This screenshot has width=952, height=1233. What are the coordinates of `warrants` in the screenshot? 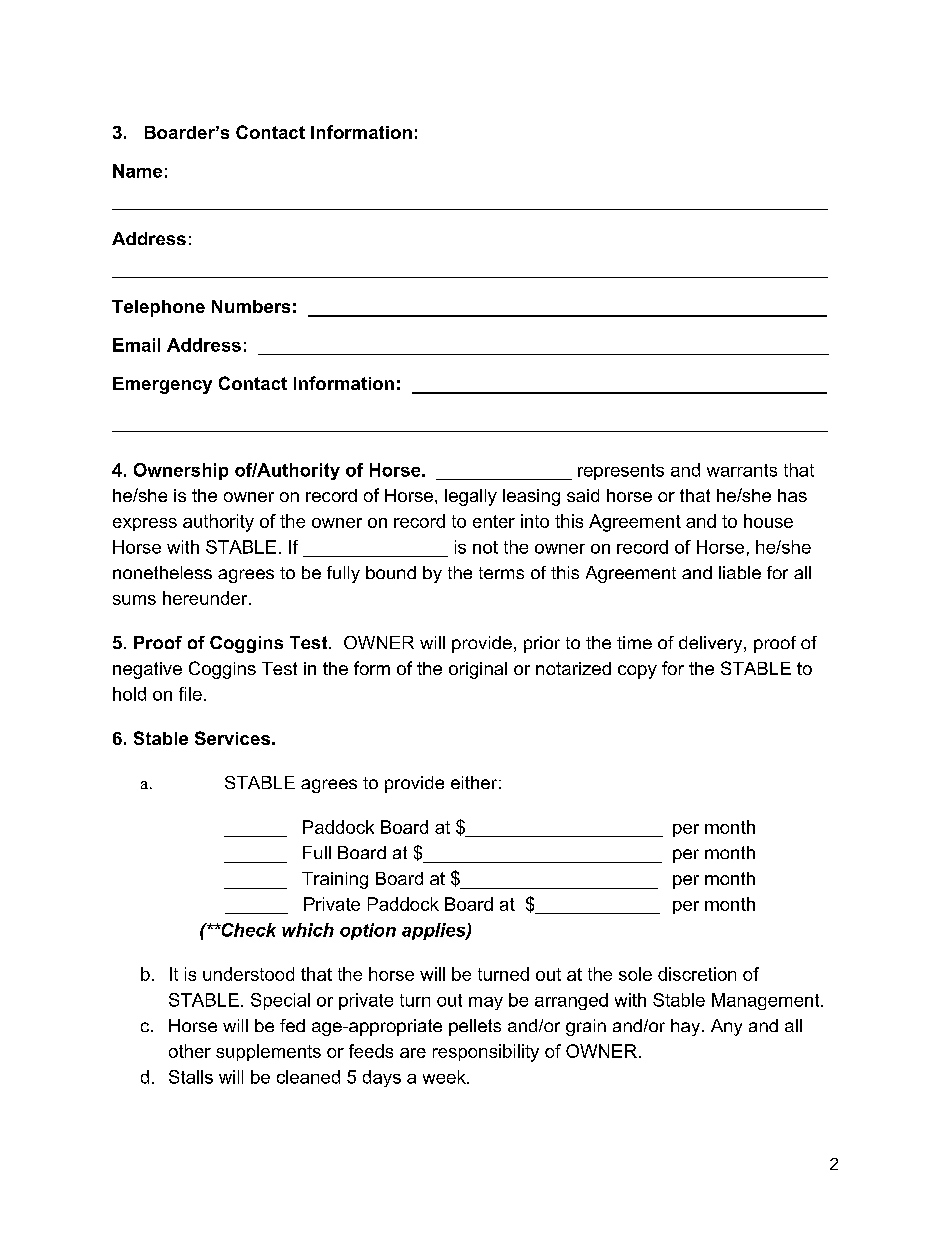 It's located at (742, 470).
